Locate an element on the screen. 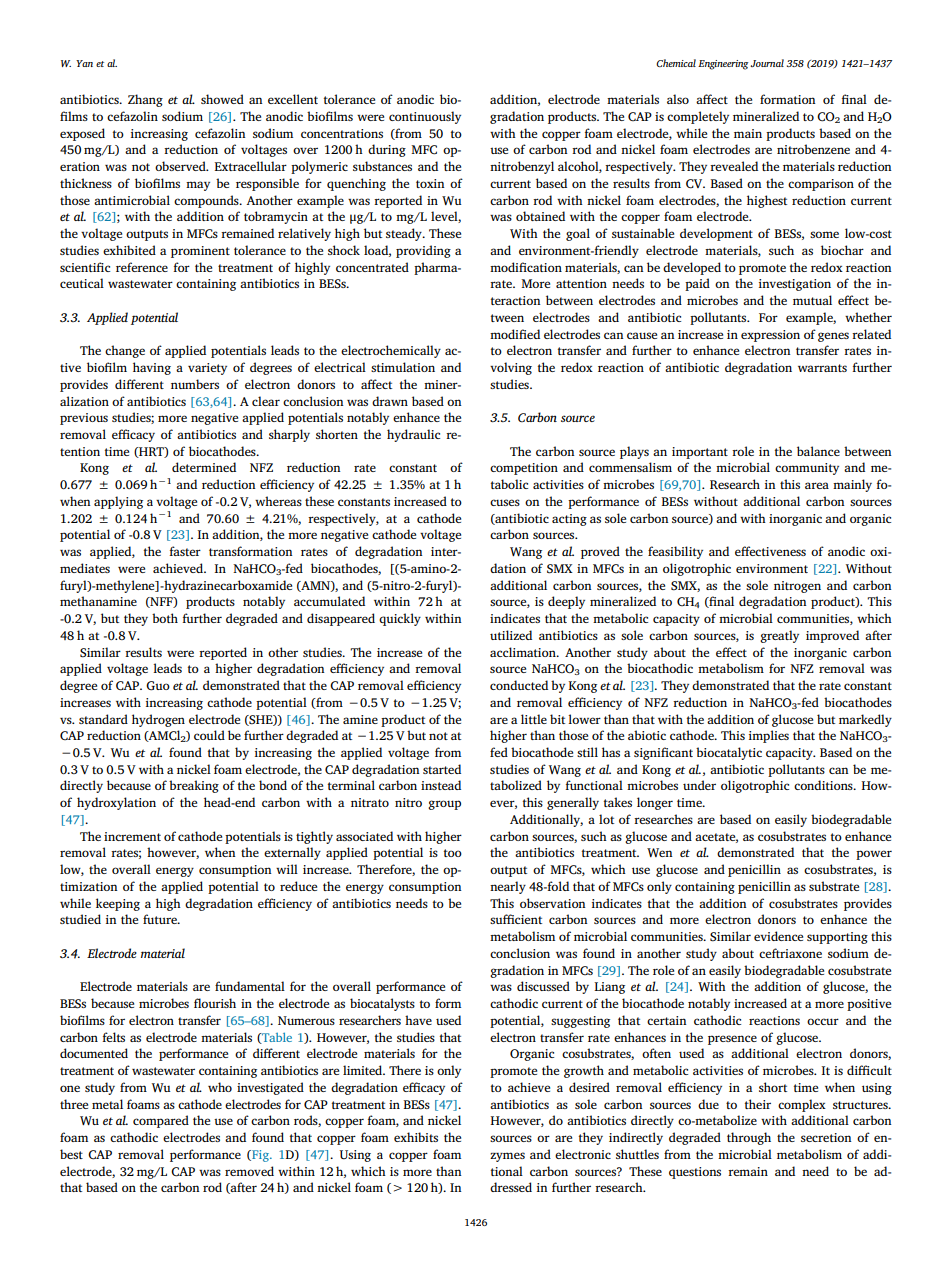  completely is located at coordinates (698, 117).
